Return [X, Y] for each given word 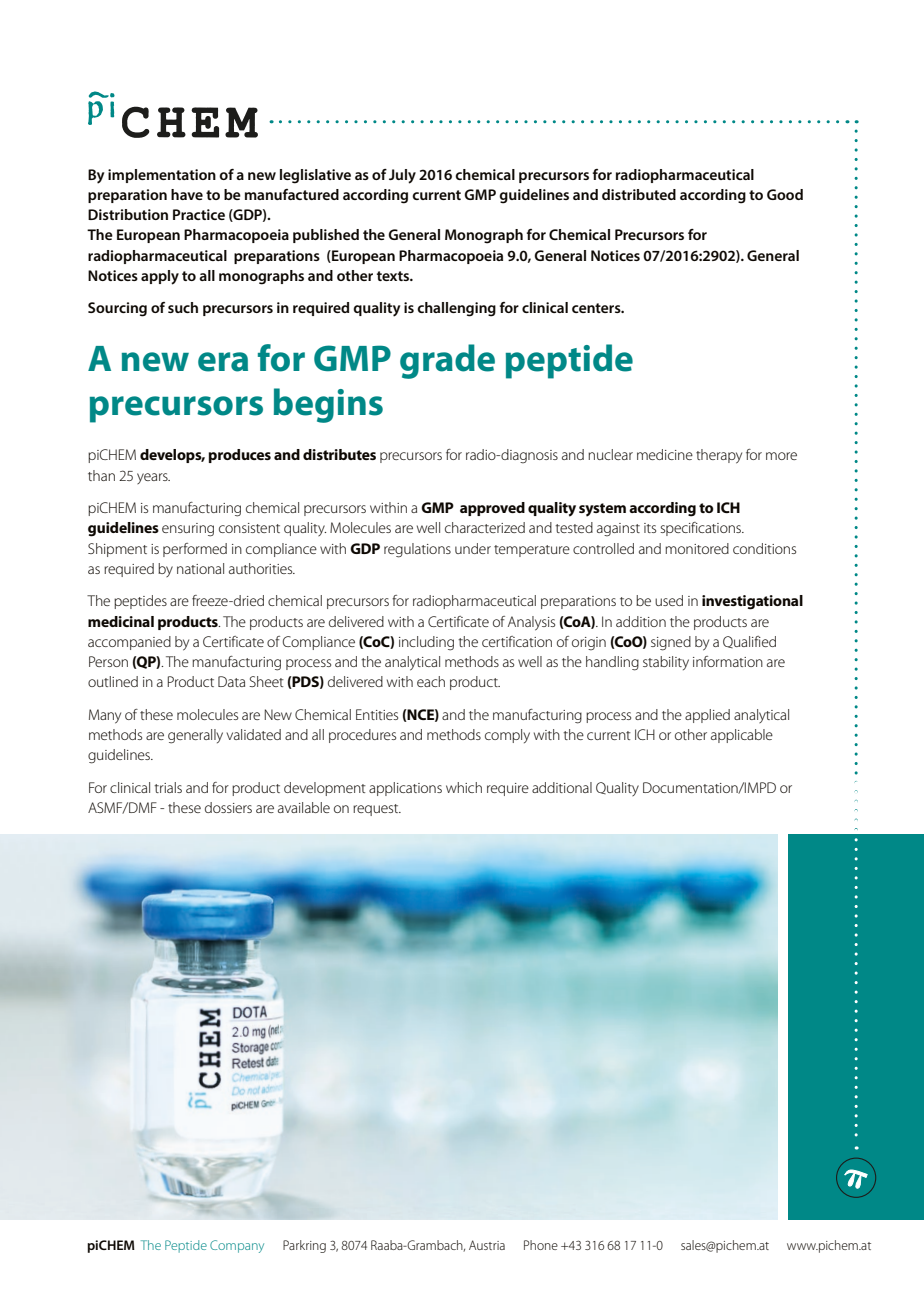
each [431, 681]
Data [231, 681]
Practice [199, 214]
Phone [541, 1245]
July [402, 176]
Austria [487, 1245]
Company [237, 1246]
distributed [639, 194]
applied [707, 716]
